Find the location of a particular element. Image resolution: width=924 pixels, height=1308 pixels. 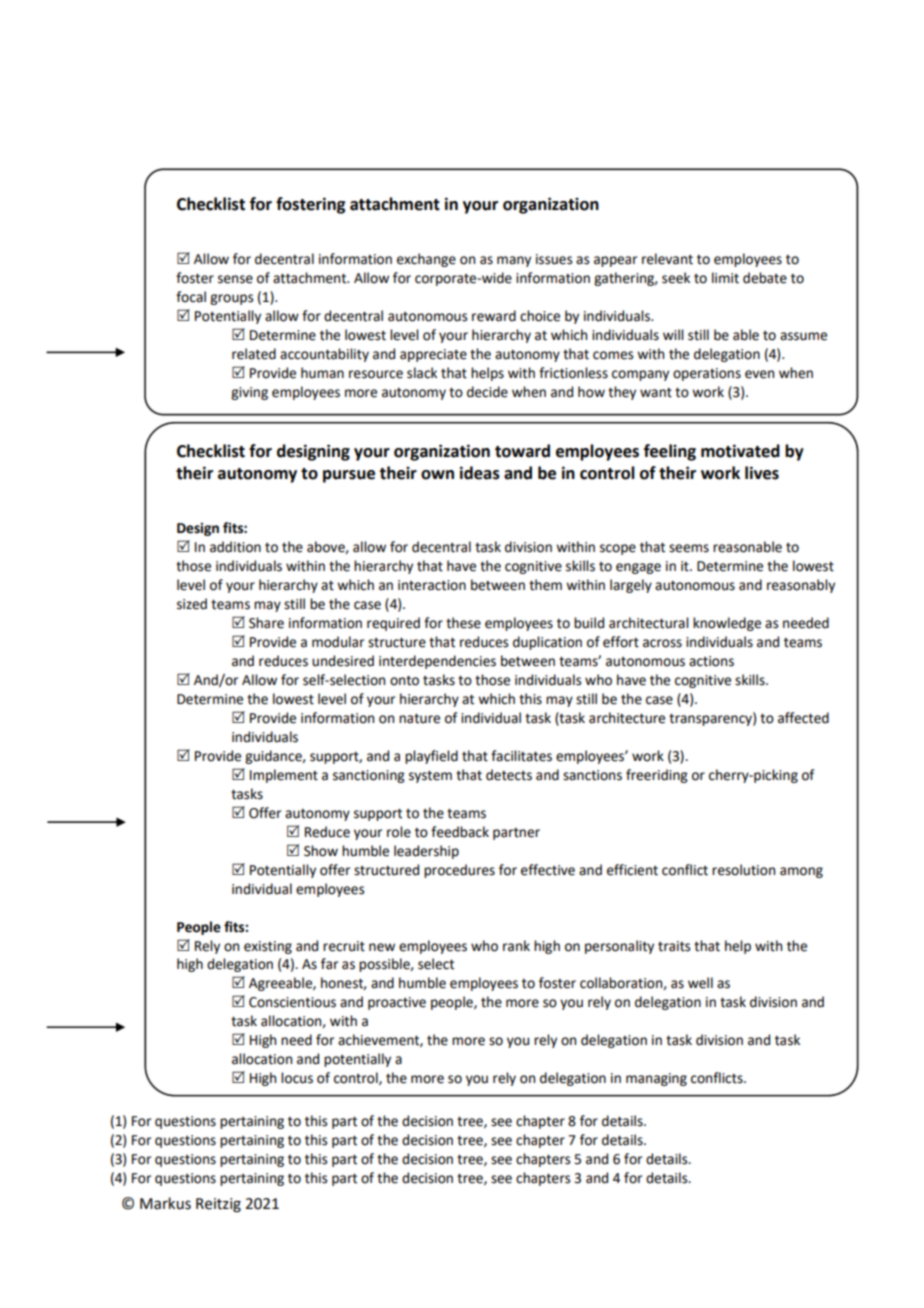

knowledge is located at coordinates (727, 624).
